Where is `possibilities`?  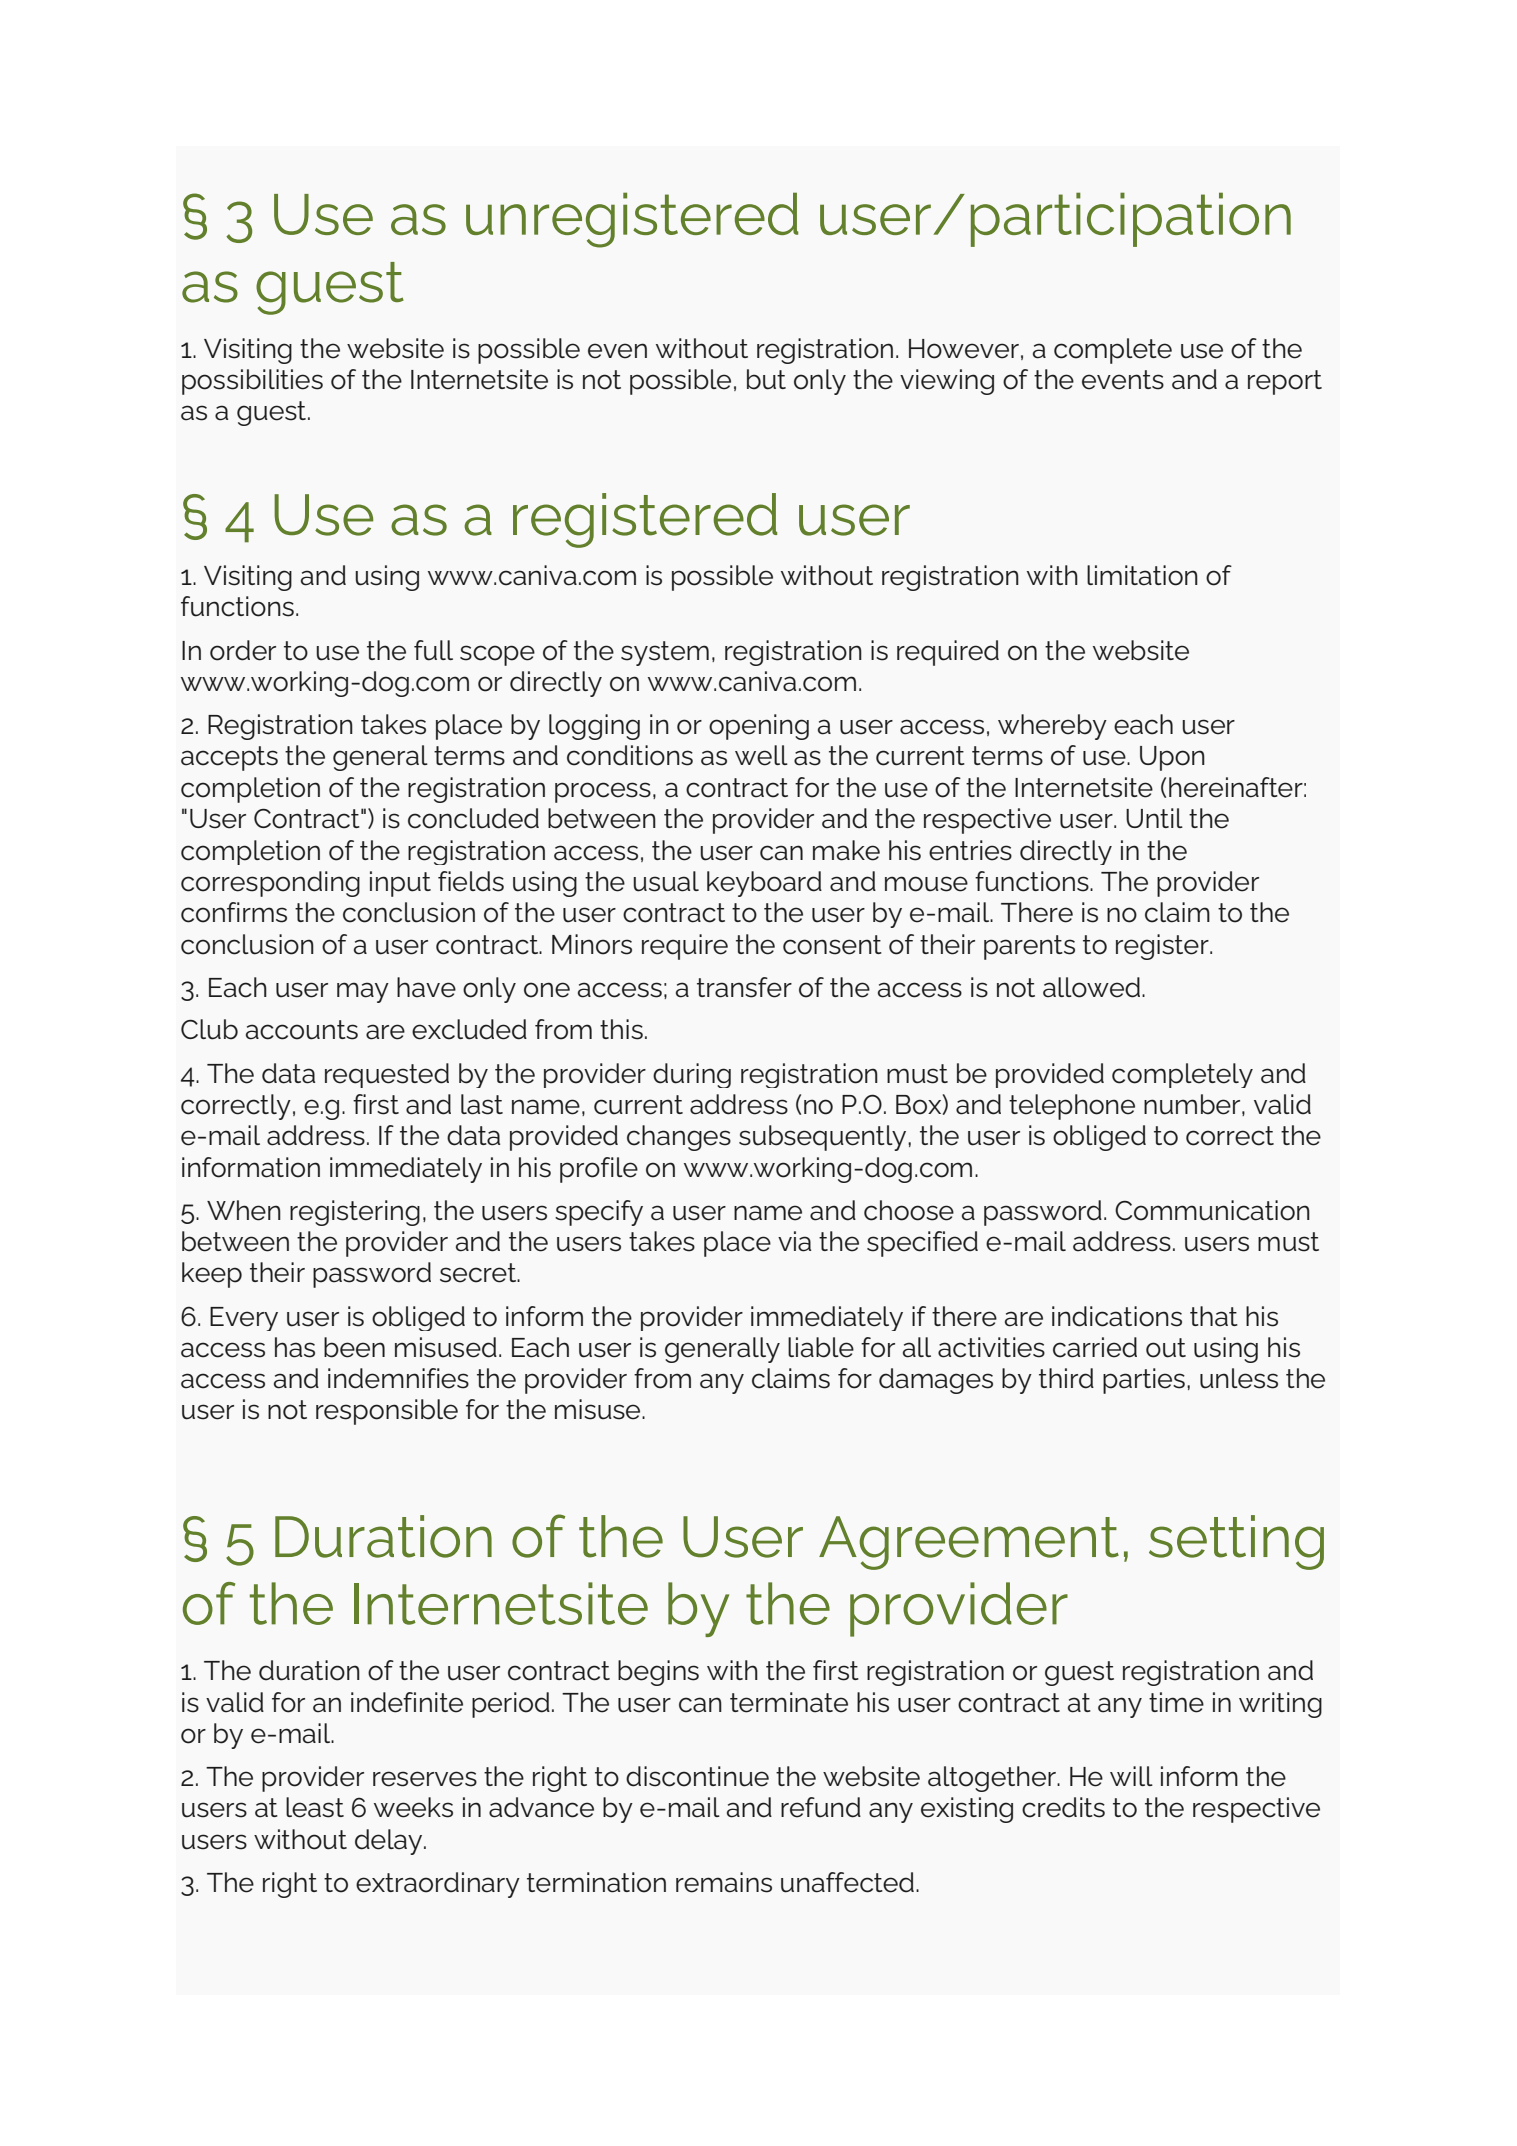
possibilities is located at coordinates (252, 382).
